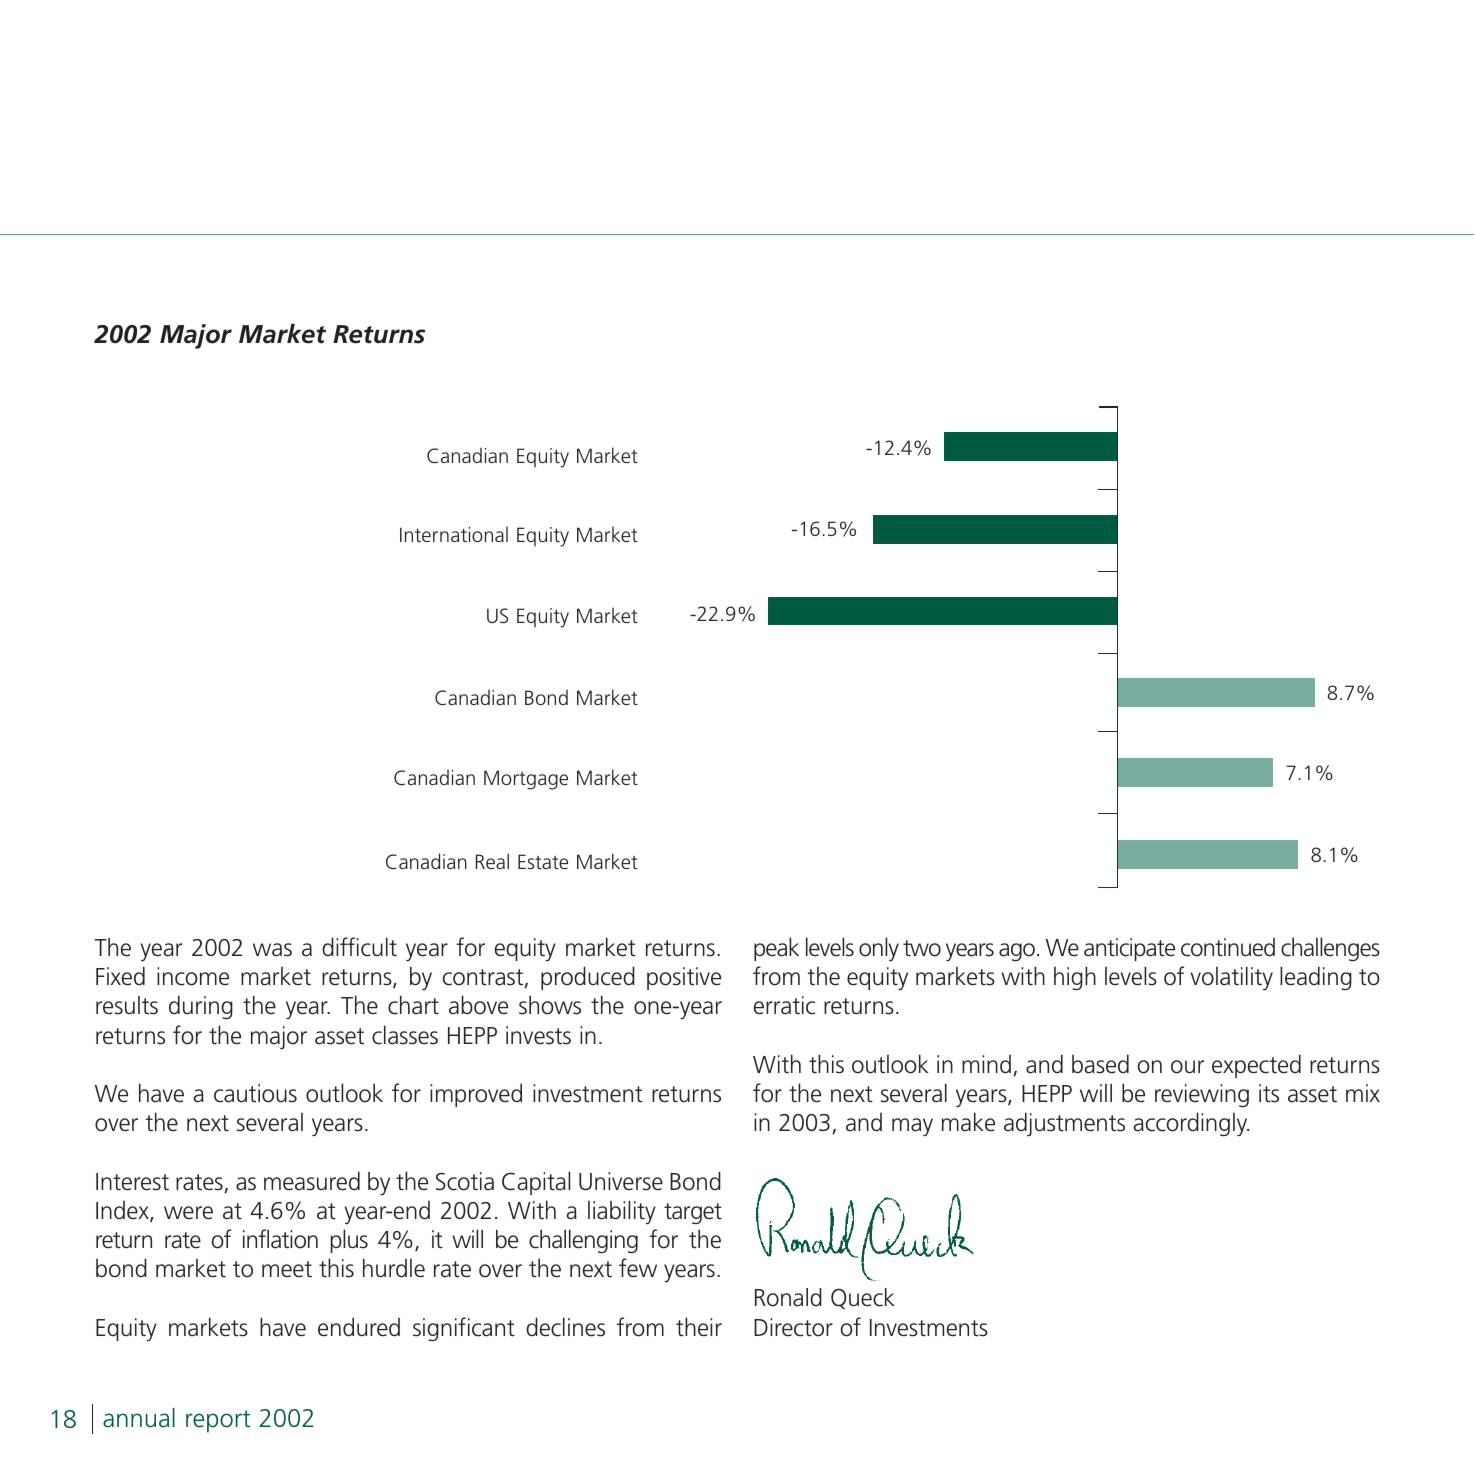 The image size is (1475, 1475). I want to click on Mortgage, so click(526, 780).
